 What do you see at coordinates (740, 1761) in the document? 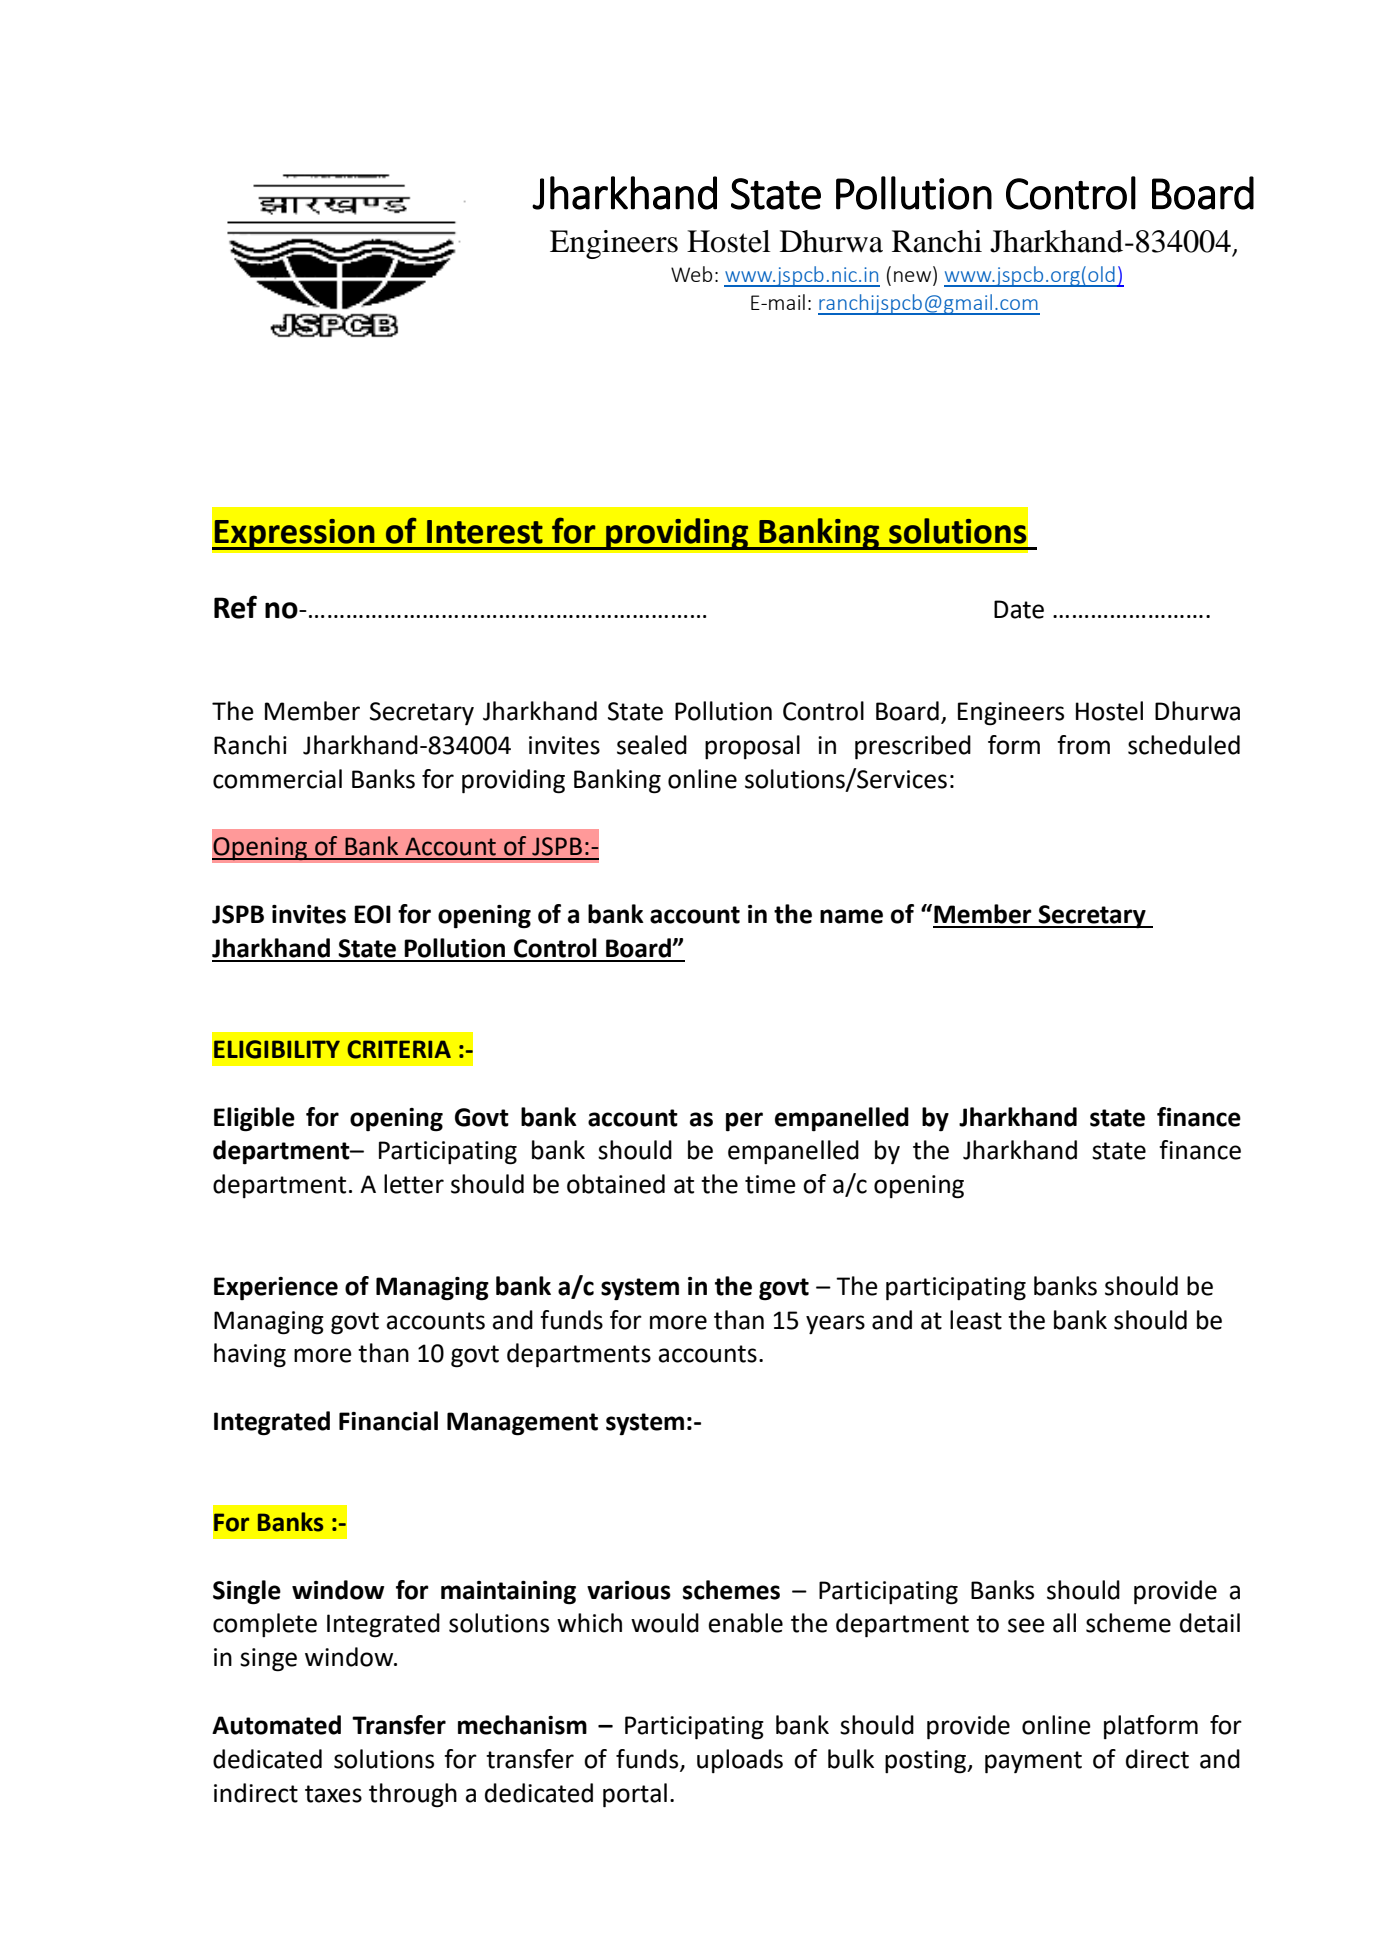
I see `uploads` at bounding box center [740, 1761].
